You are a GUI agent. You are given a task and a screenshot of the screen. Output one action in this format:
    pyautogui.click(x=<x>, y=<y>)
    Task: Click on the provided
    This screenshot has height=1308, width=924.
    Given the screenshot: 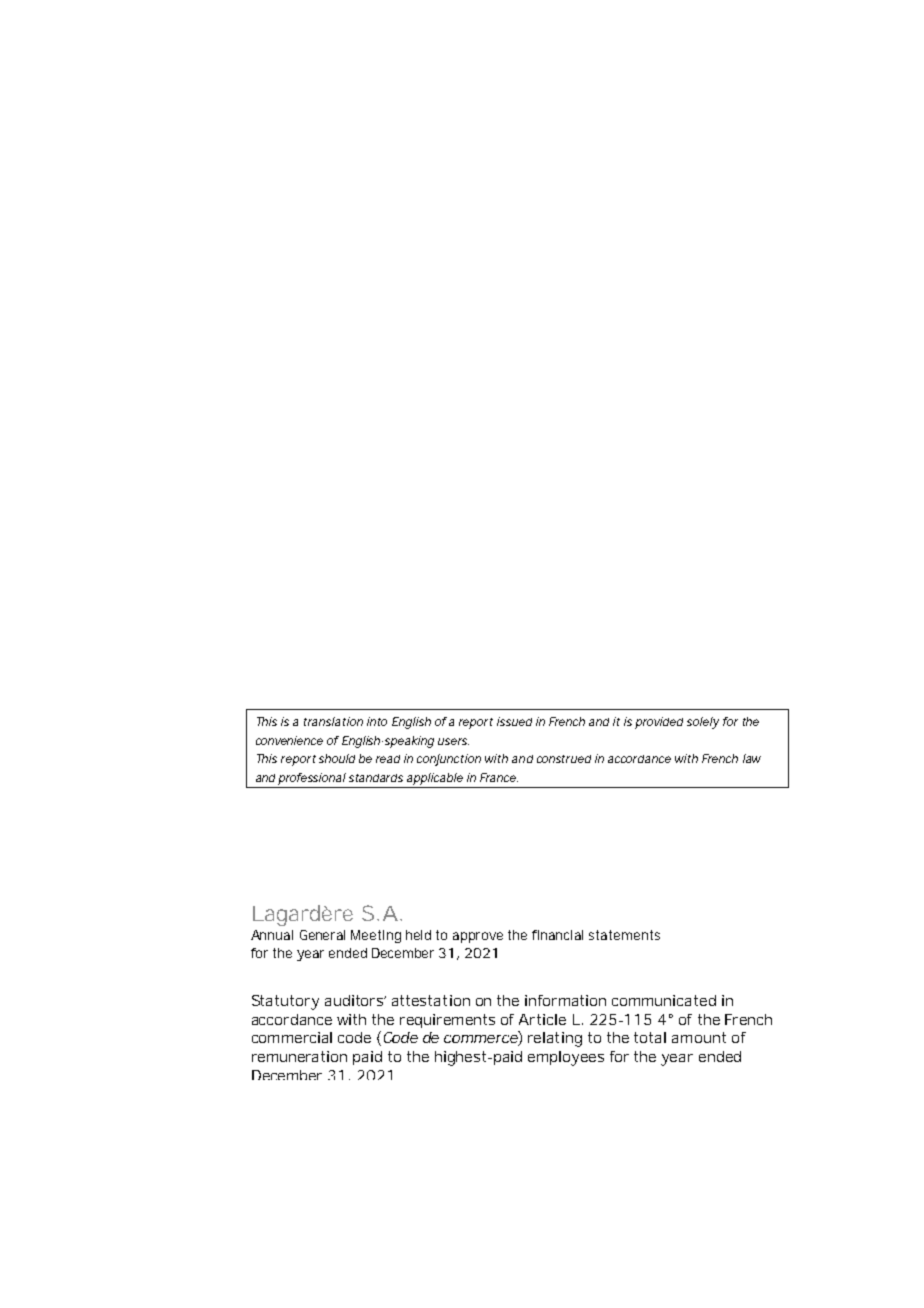 What is the action you would take?
    pyautogui.click(x=659, y=723)
